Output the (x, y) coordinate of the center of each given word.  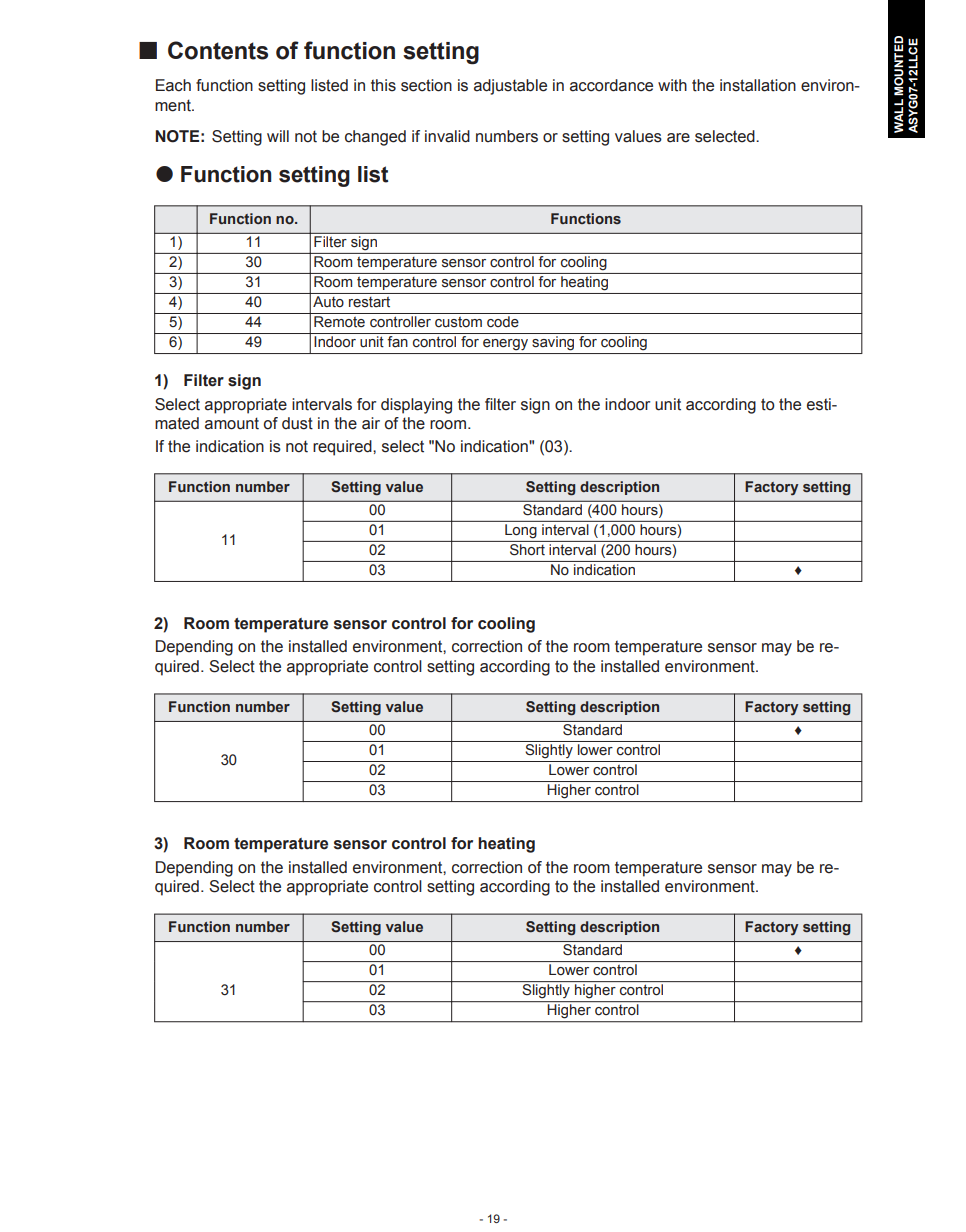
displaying (416, 406)
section (426, 85)
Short (527, 548)
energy (505, 344)
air (371, 423)
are (678, 138)
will (278, 136)
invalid (447, 136)
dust (297, 423)
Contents (218, 50)
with (672, 85)
